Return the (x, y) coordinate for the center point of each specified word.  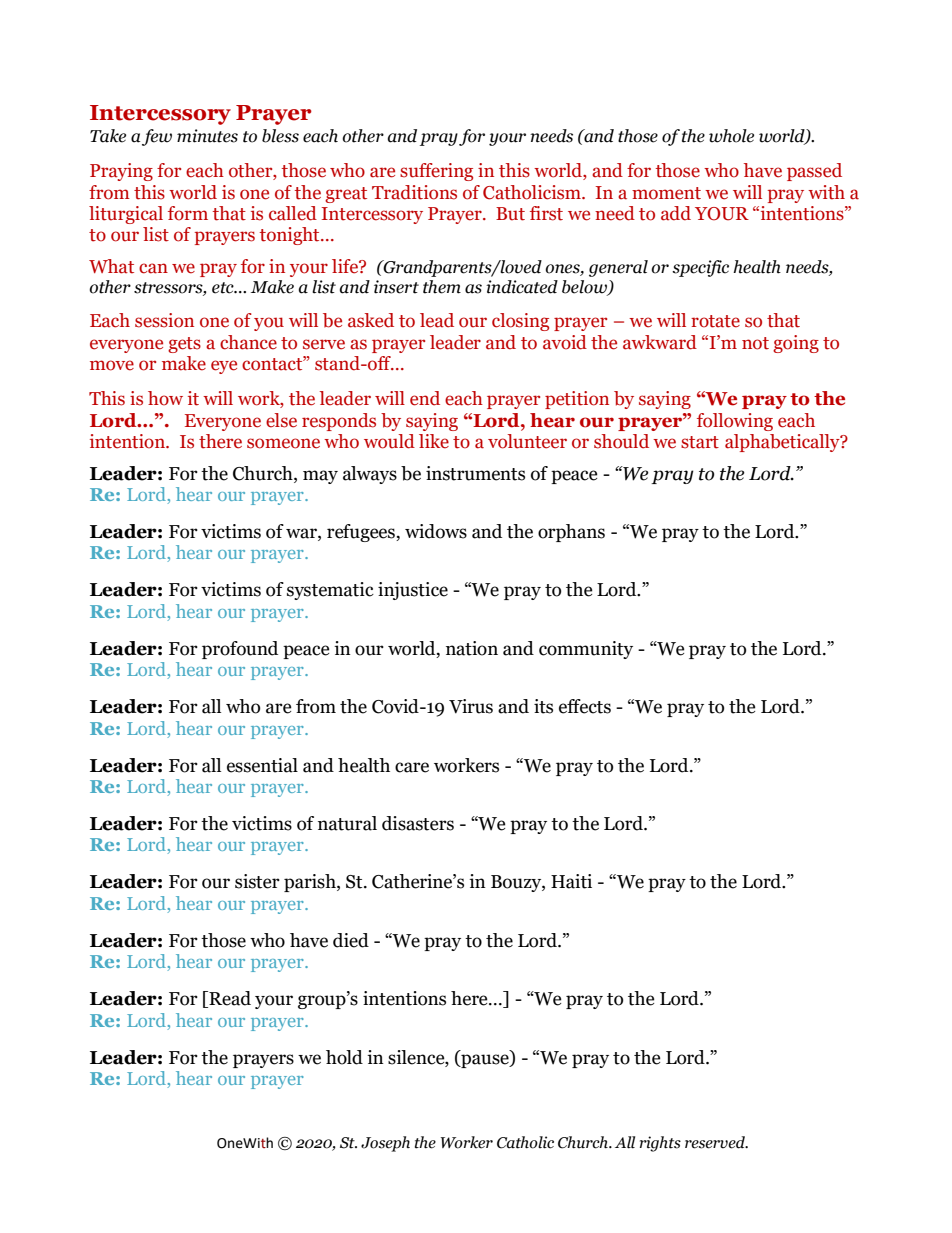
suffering (436, 172)
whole (731, 136)
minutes (207, 136)
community (586, 650)
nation (472, 648)
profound (240, 650)
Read (229, 999)
